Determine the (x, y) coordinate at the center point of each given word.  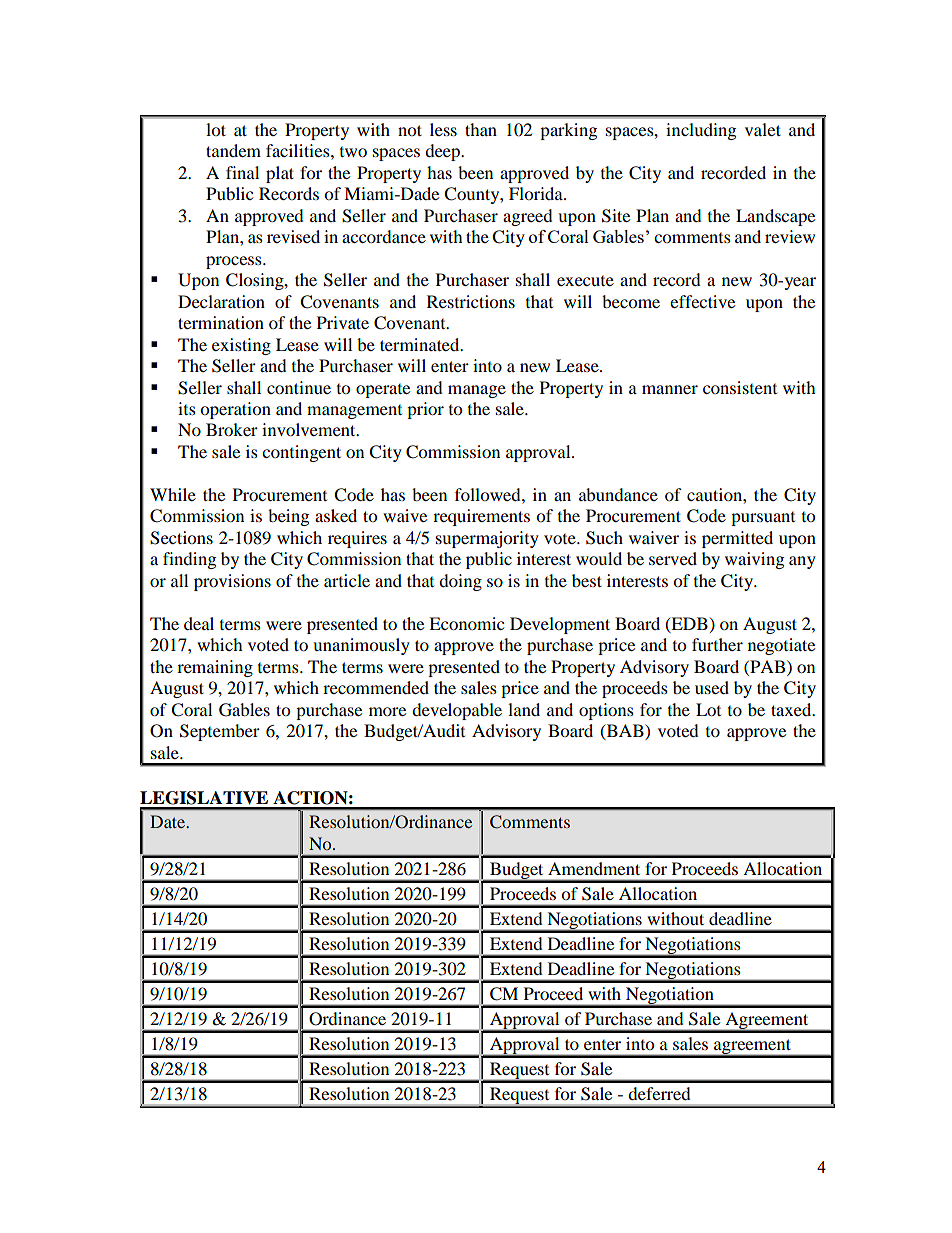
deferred (659, 1093)
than (481, 129)
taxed (792, 709)
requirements (481, 517)
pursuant (763, 519)
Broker (232, 429)
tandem (233, 150)
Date (169, 821)
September (220, 732)
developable (457, 711)
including (701, 131)
